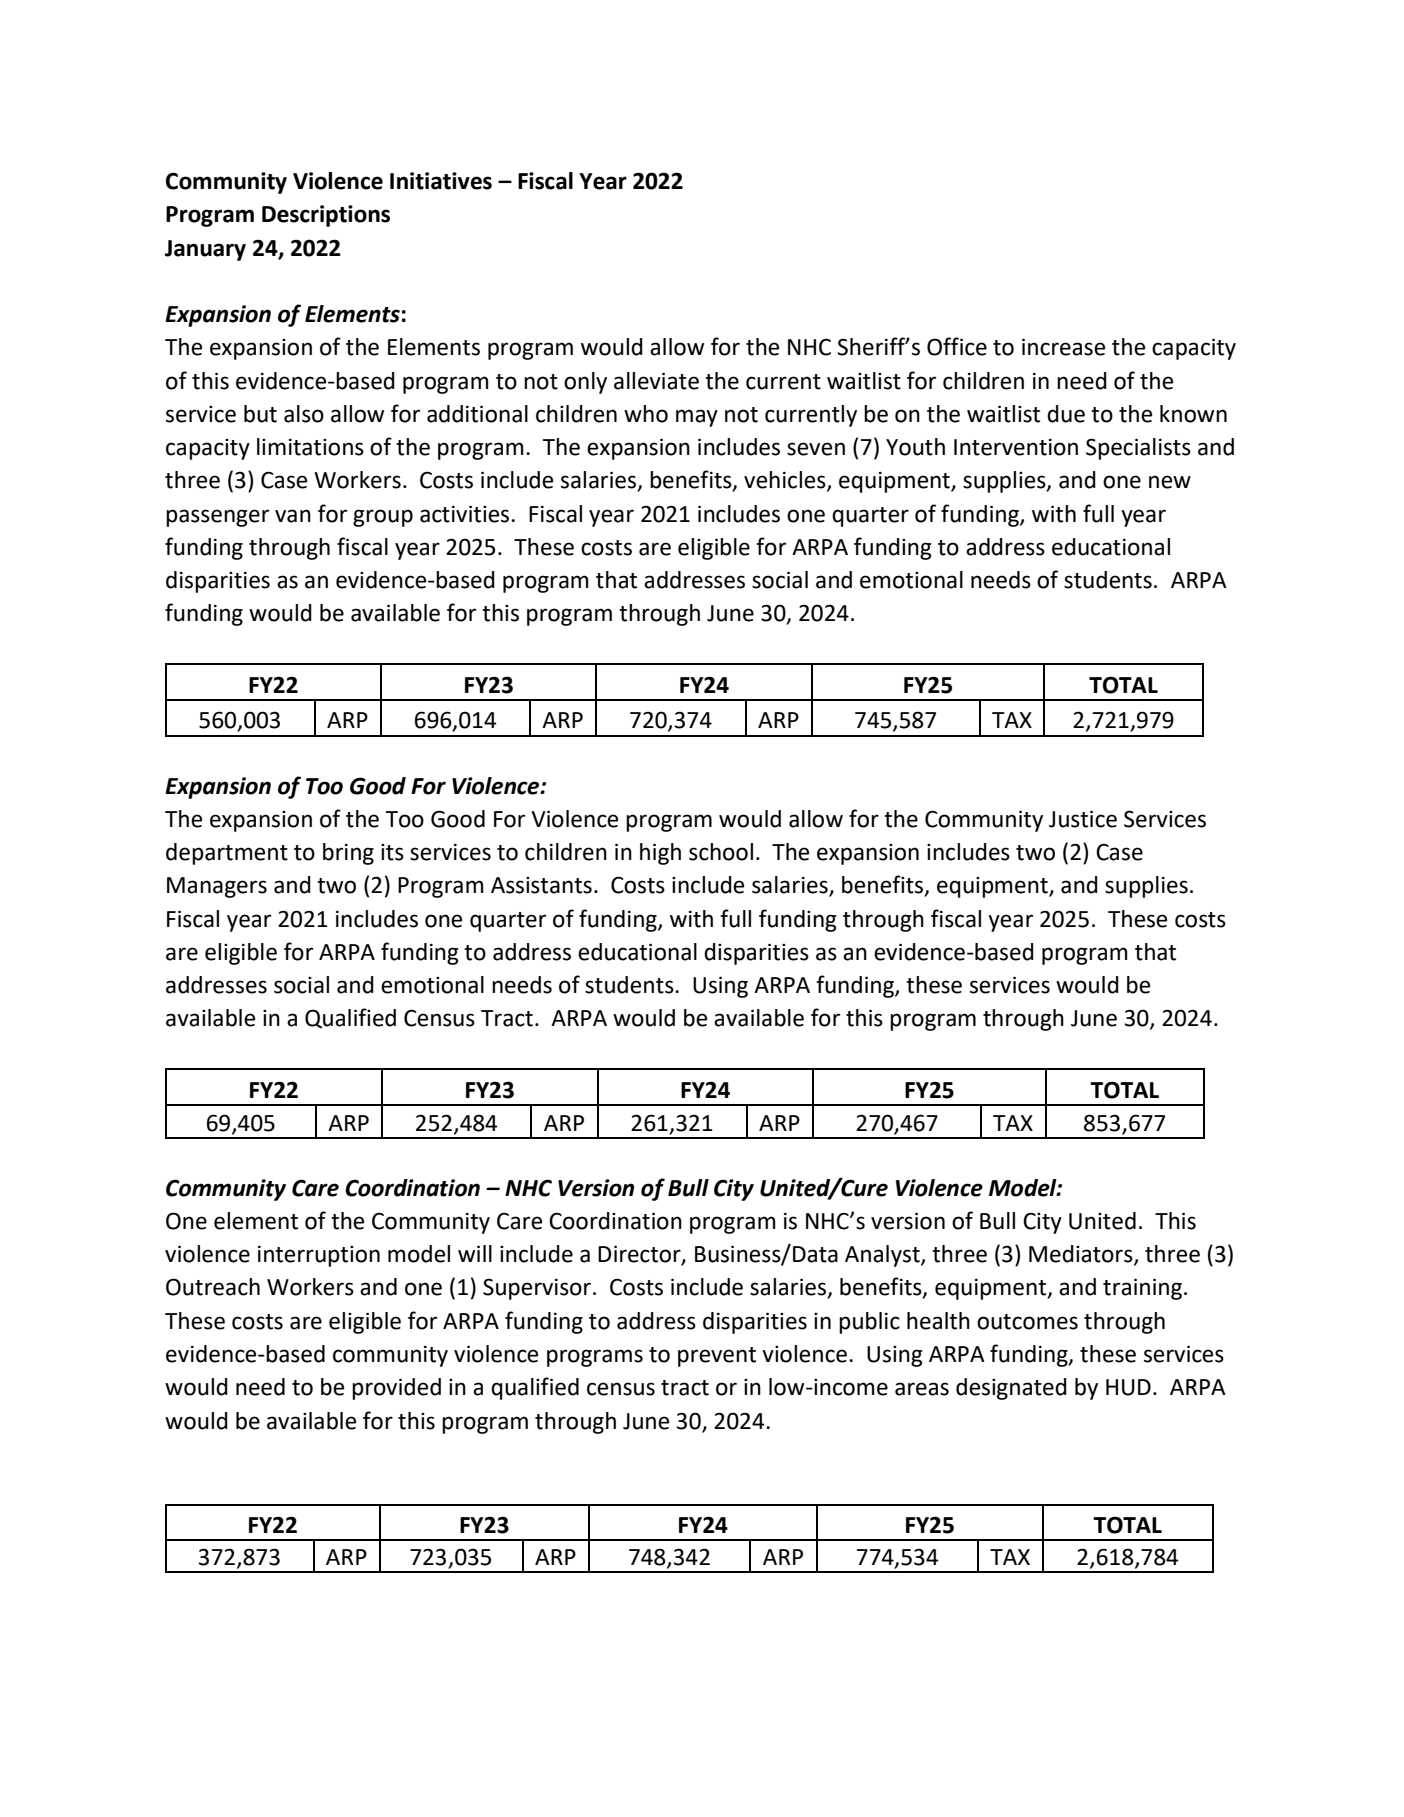  I want to click on Initiatives, so click(441, 181).
